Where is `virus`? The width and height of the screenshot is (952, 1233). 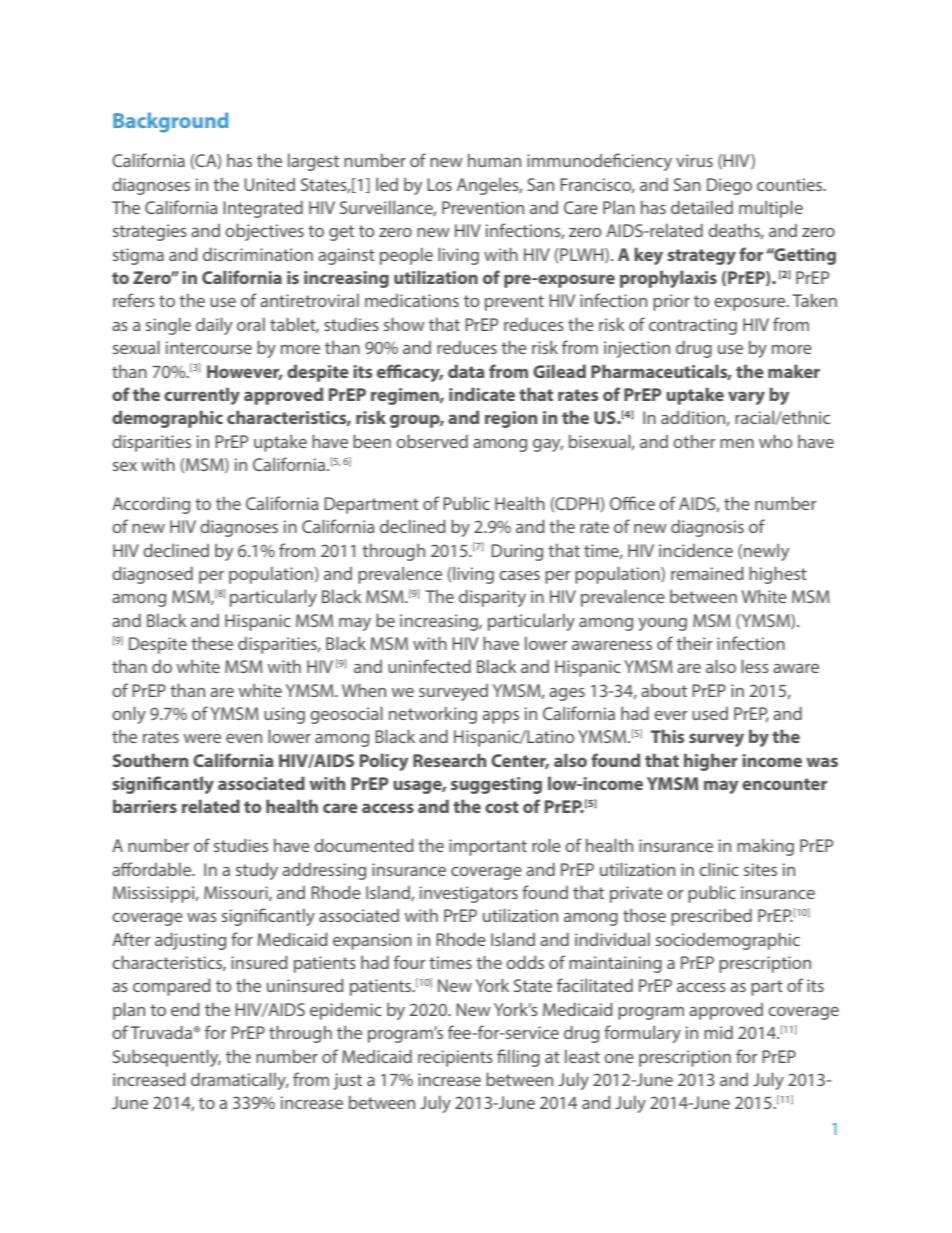 virus is located at coordinates (694, 160).
